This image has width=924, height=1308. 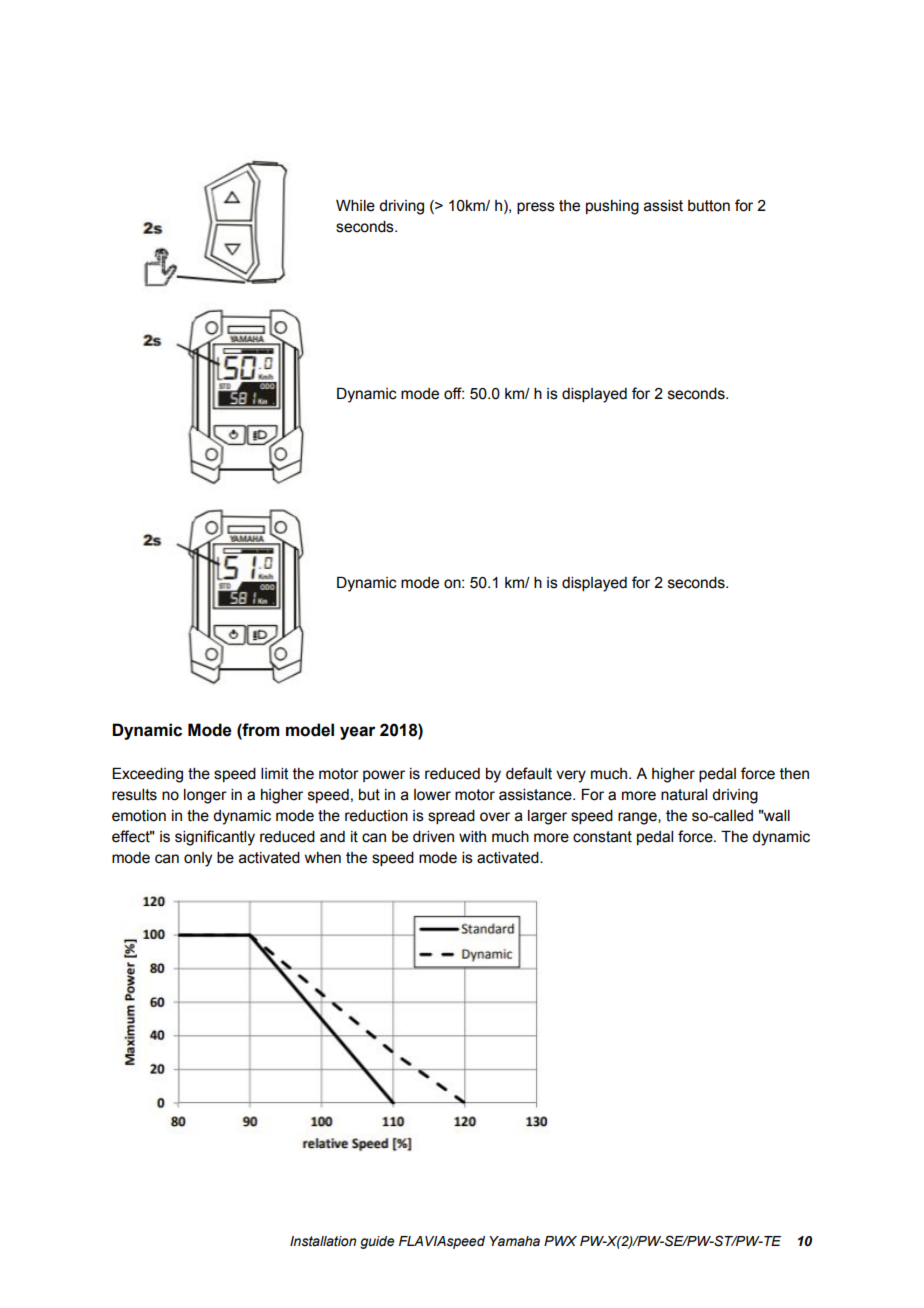 I want to click on default, so click(x=529, y=773).
